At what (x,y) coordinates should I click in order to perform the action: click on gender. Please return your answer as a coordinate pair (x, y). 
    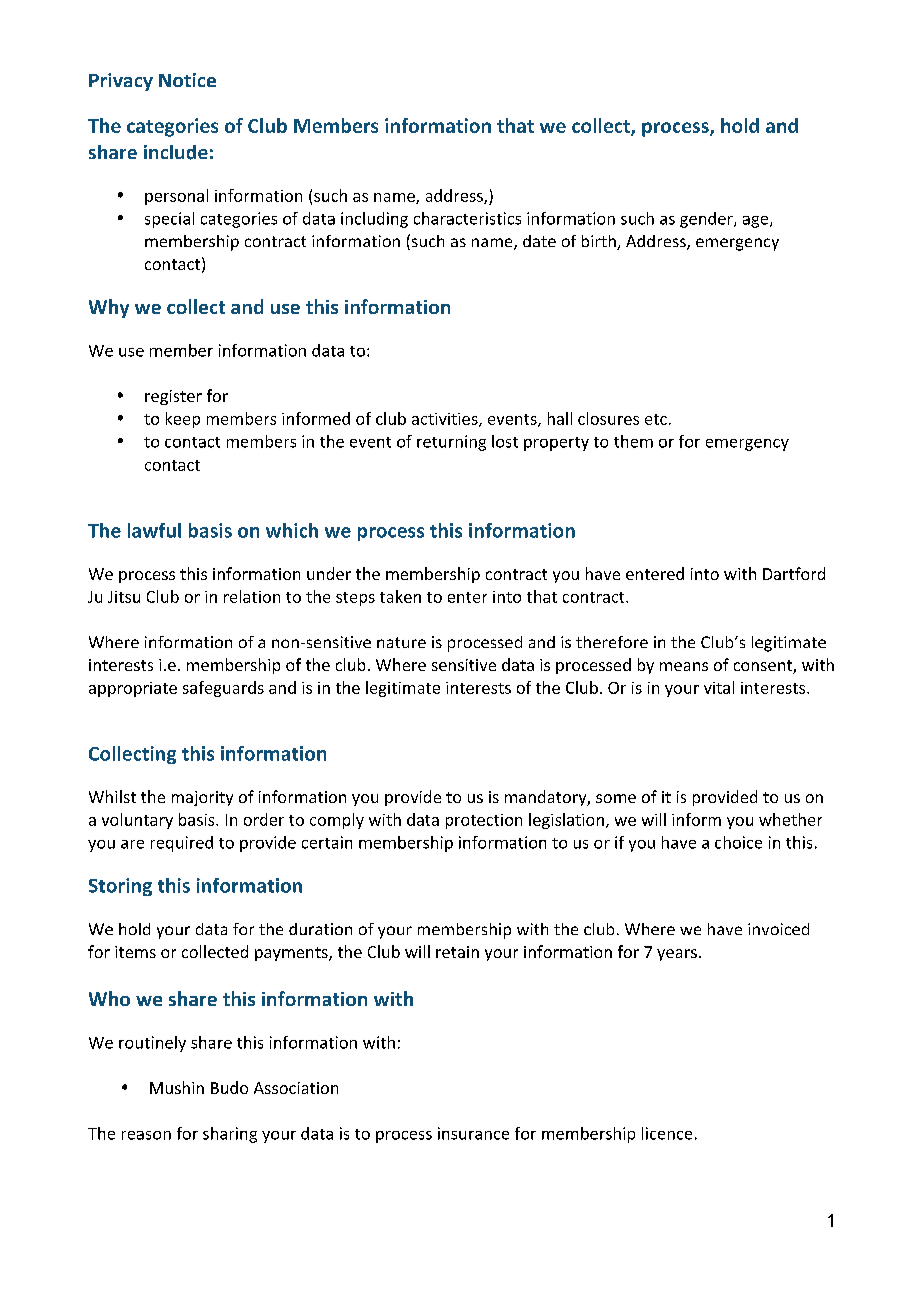
    Looking at the image, I should click on (707, 220).
